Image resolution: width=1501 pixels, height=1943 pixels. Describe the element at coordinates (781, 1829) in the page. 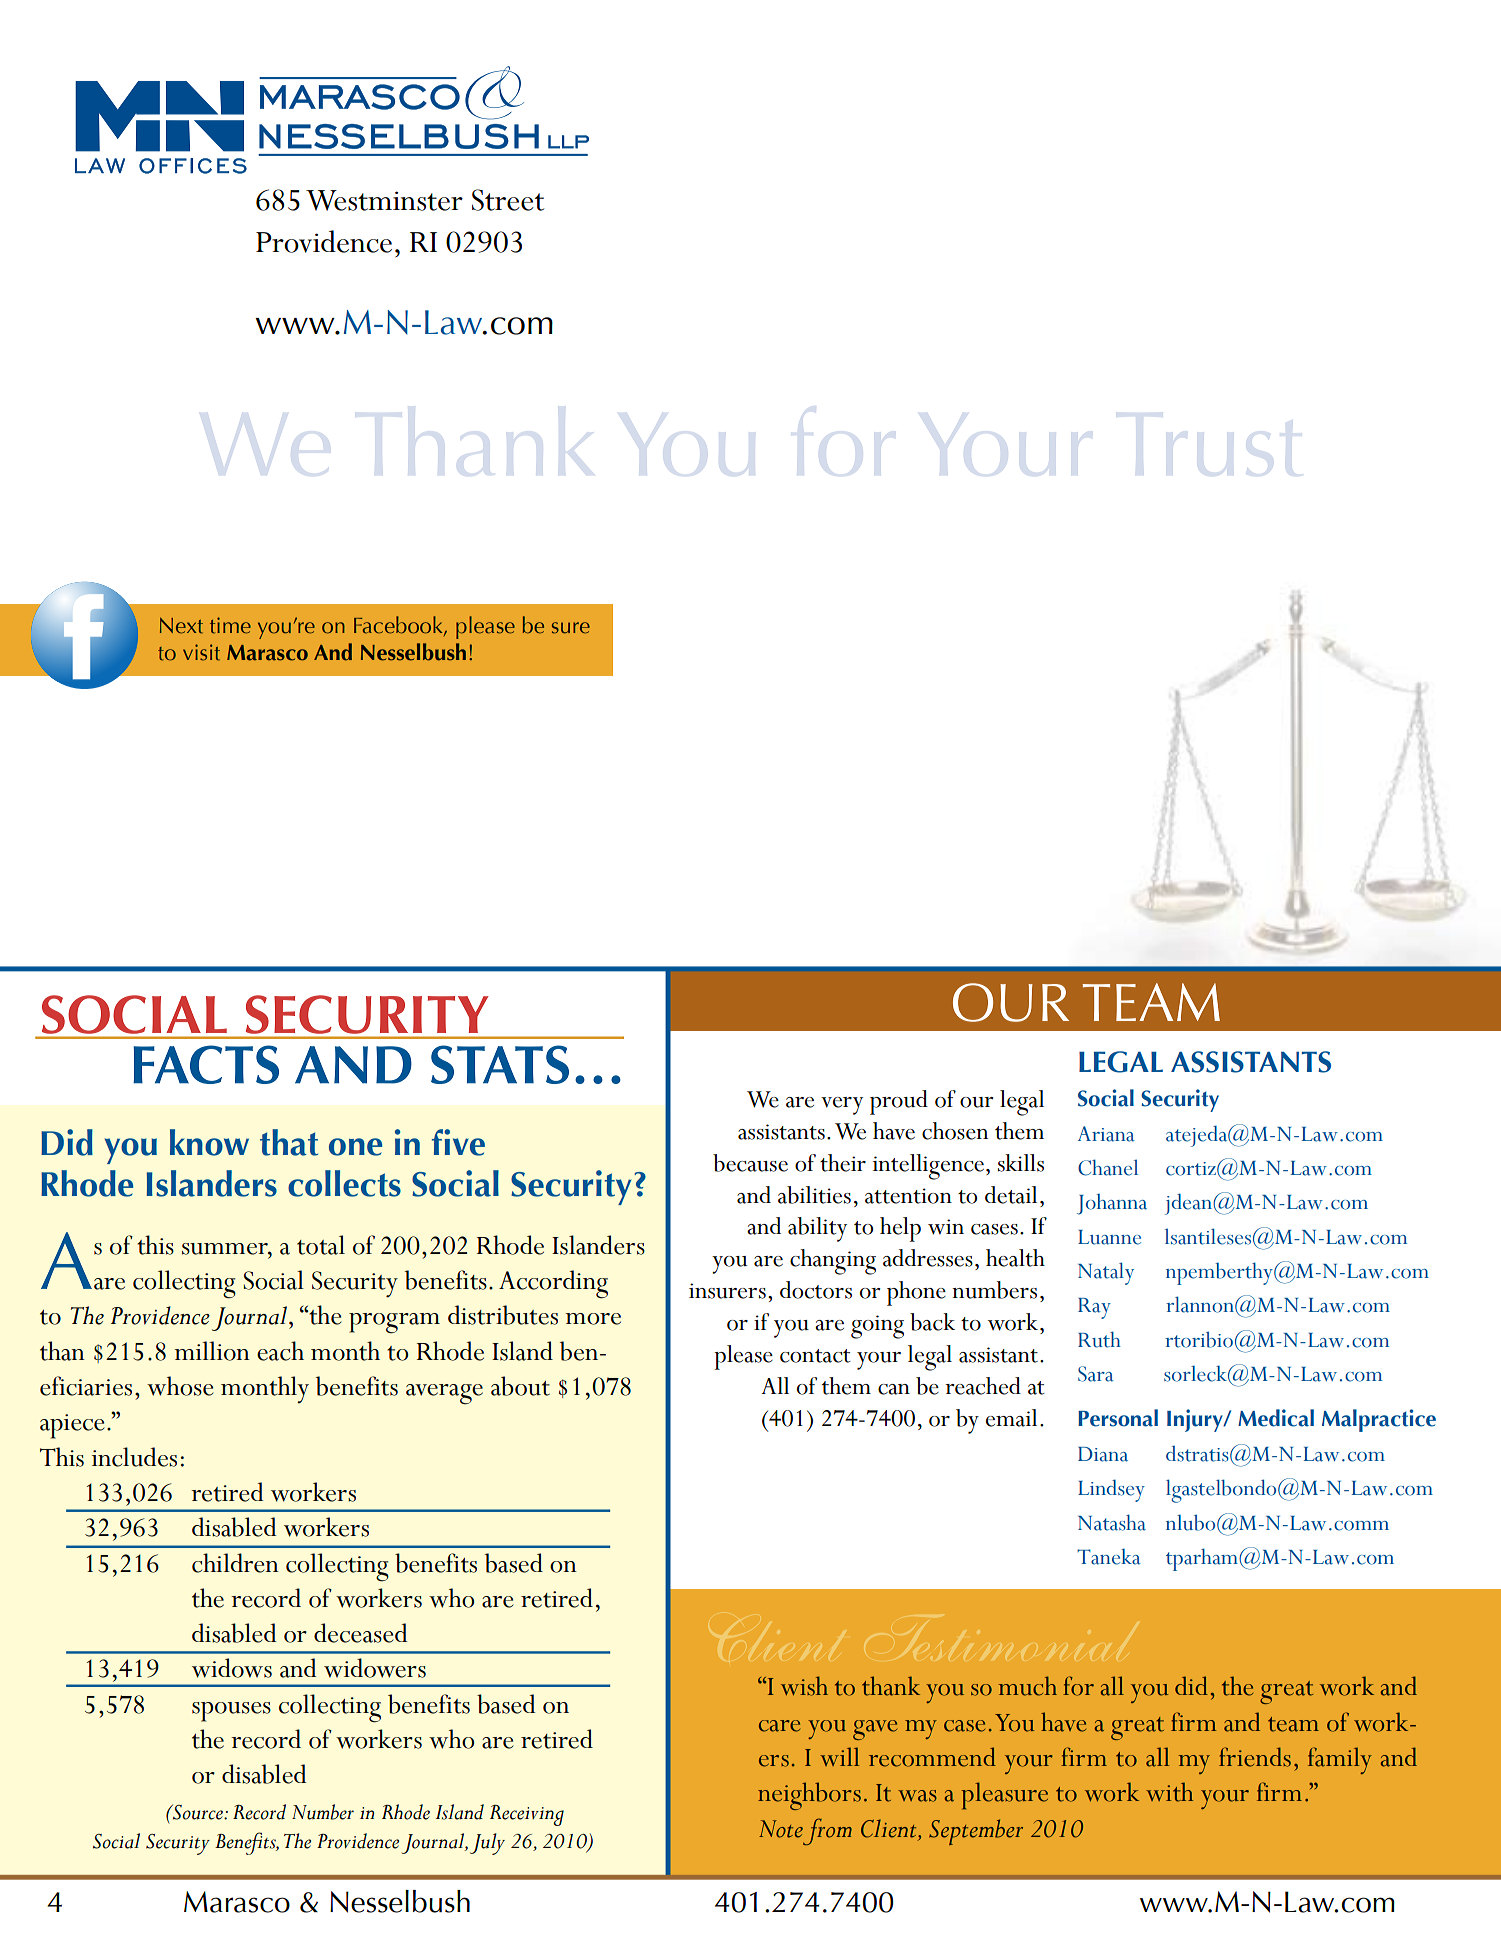

I see `Note` at that location.
